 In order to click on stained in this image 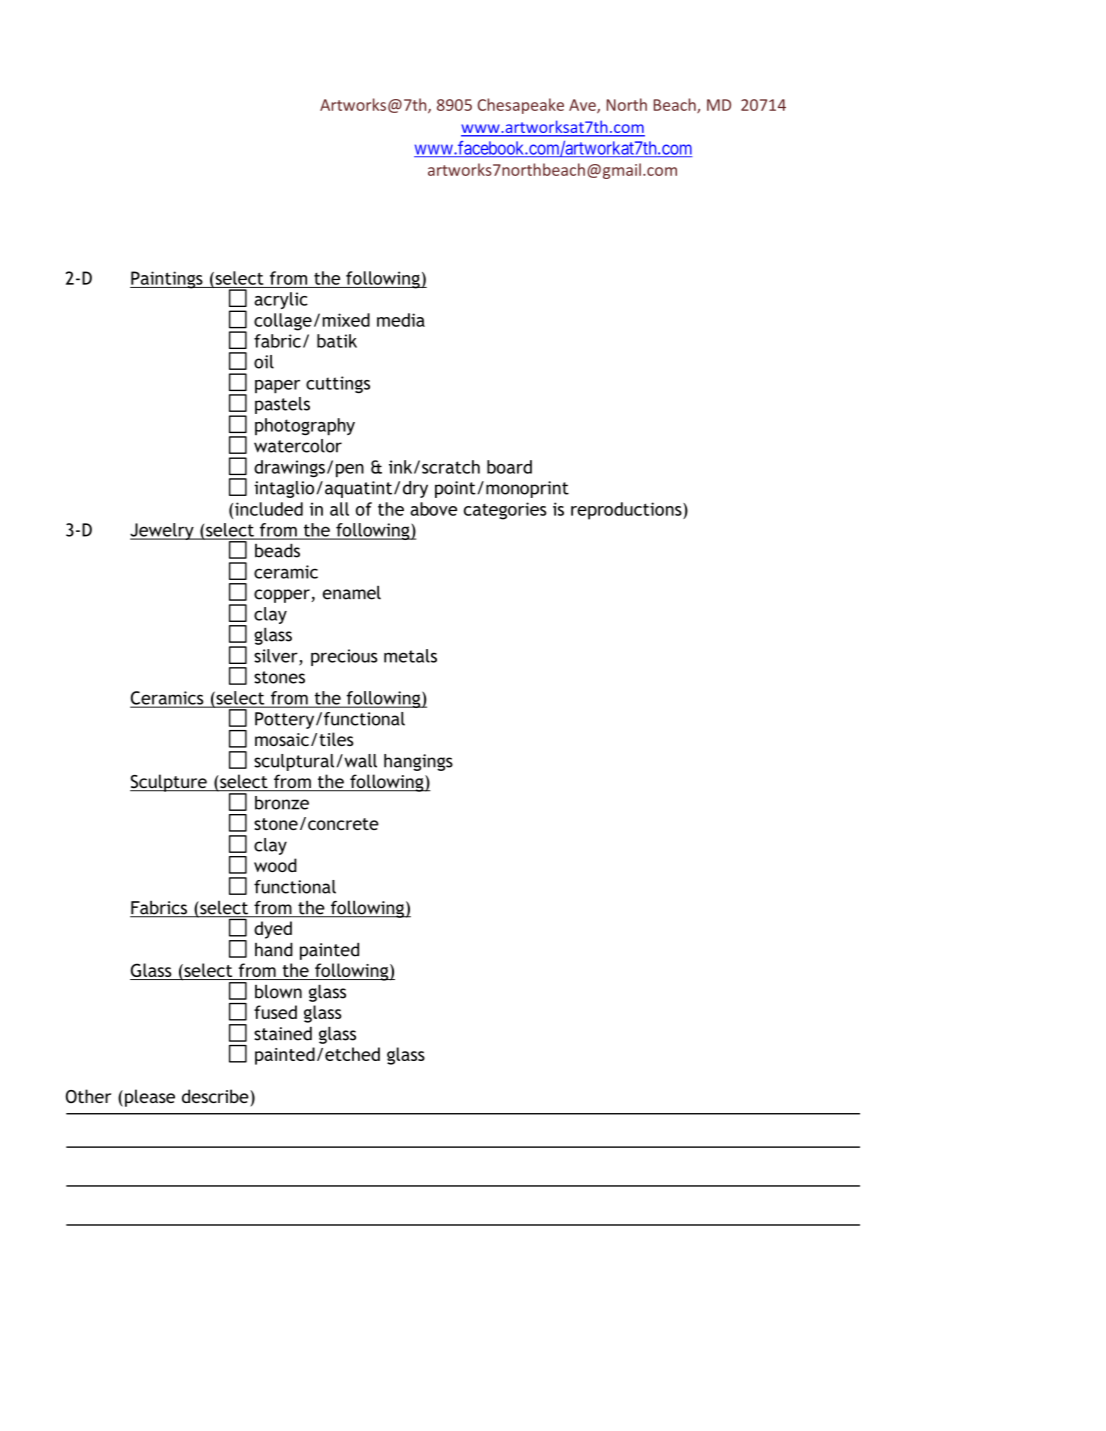, I will do `click(283, 1033)`.
